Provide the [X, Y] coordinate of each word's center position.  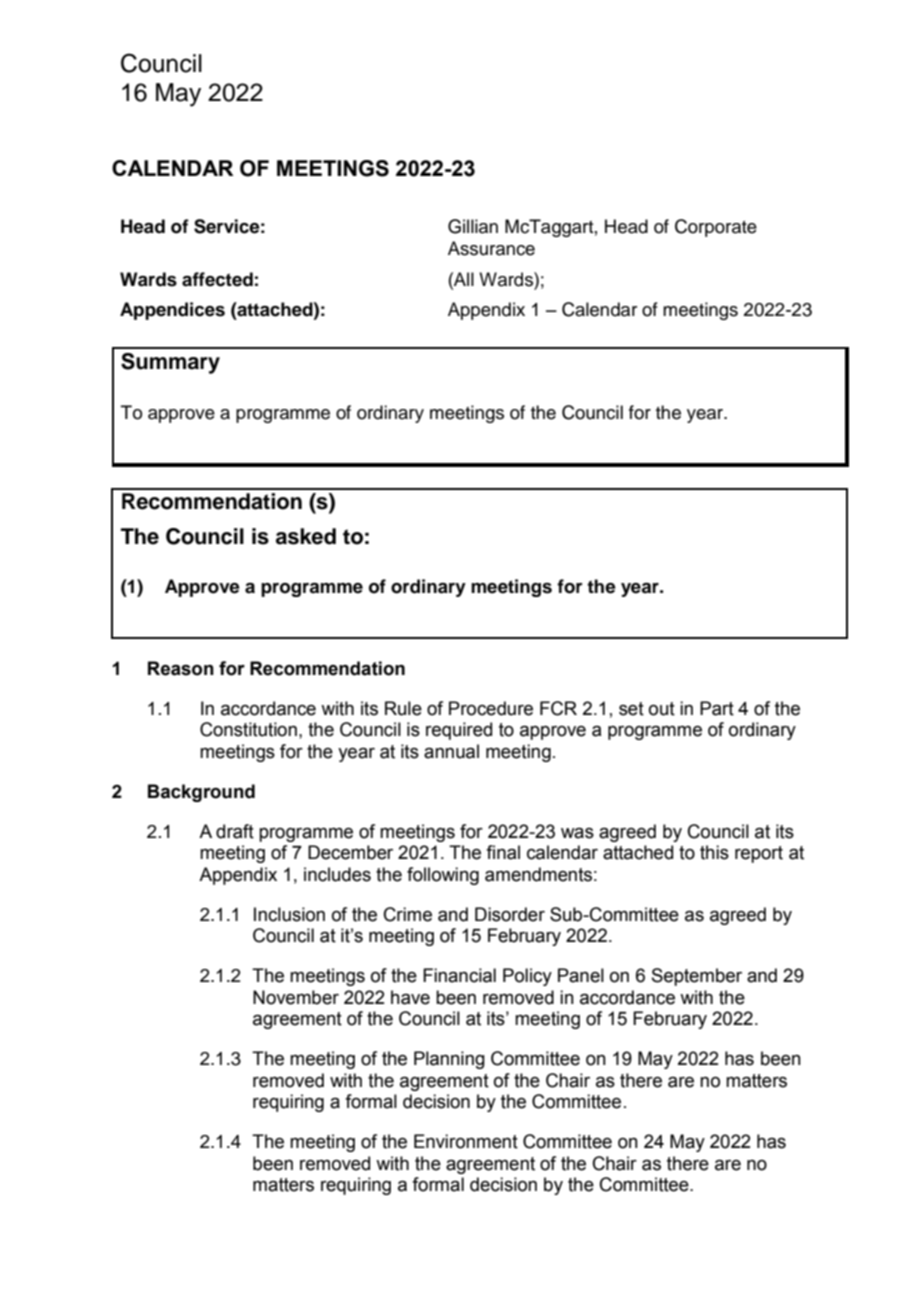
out [662, 709]
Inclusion [289, 914]
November [296, 997]
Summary [170, 363]
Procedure [491, 708]
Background [201, 793]
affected [217, 279]
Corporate [716, 228]
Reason [181, 668]
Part [717, 708]
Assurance [491, 248]
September [697, 977]
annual [451, 751]
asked [306, 536]
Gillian [473, 226]
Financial [459, 975]
